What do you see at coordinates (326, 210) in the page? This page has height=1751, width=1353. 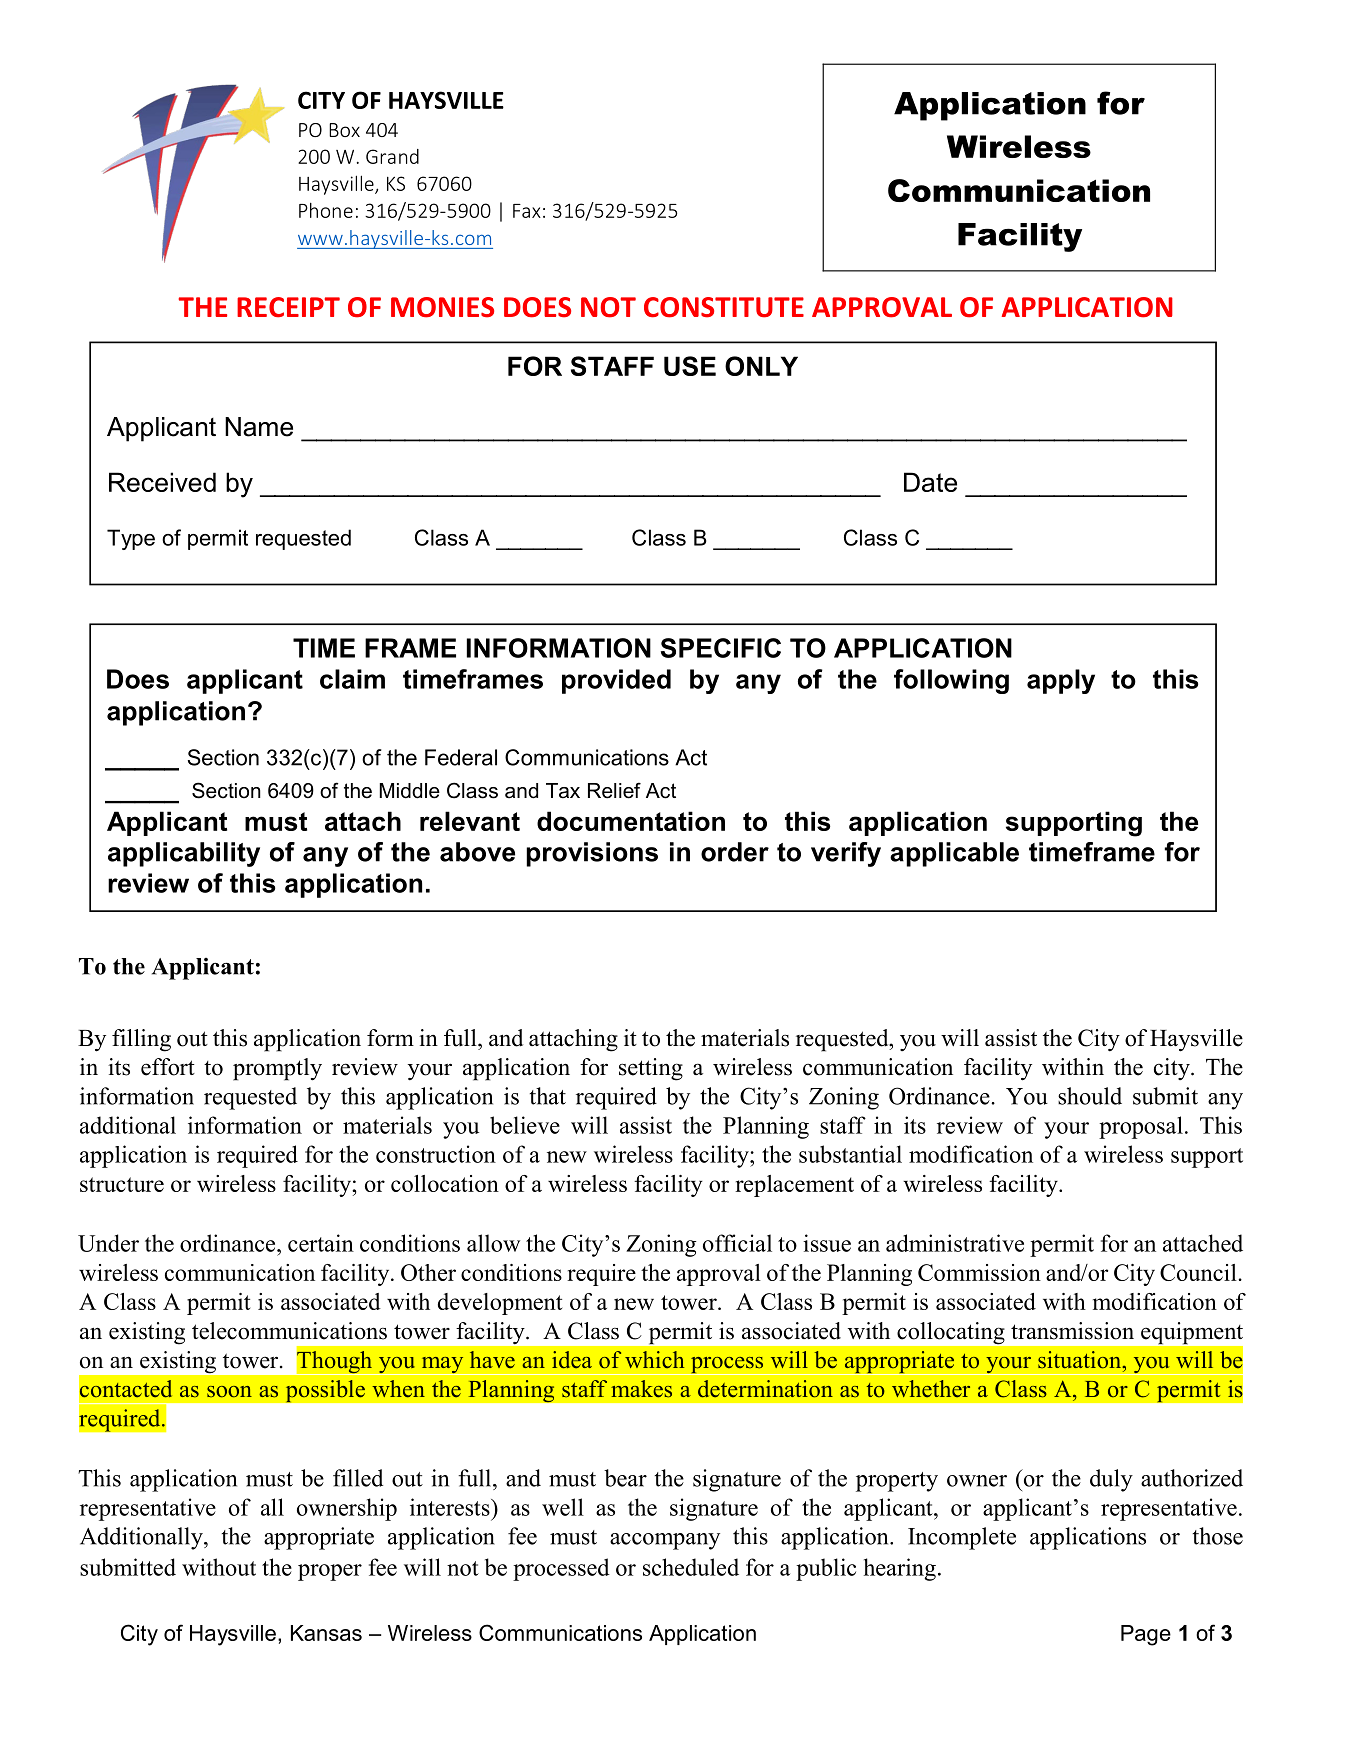 I see `Phone` at bounding box center [326, 210].
